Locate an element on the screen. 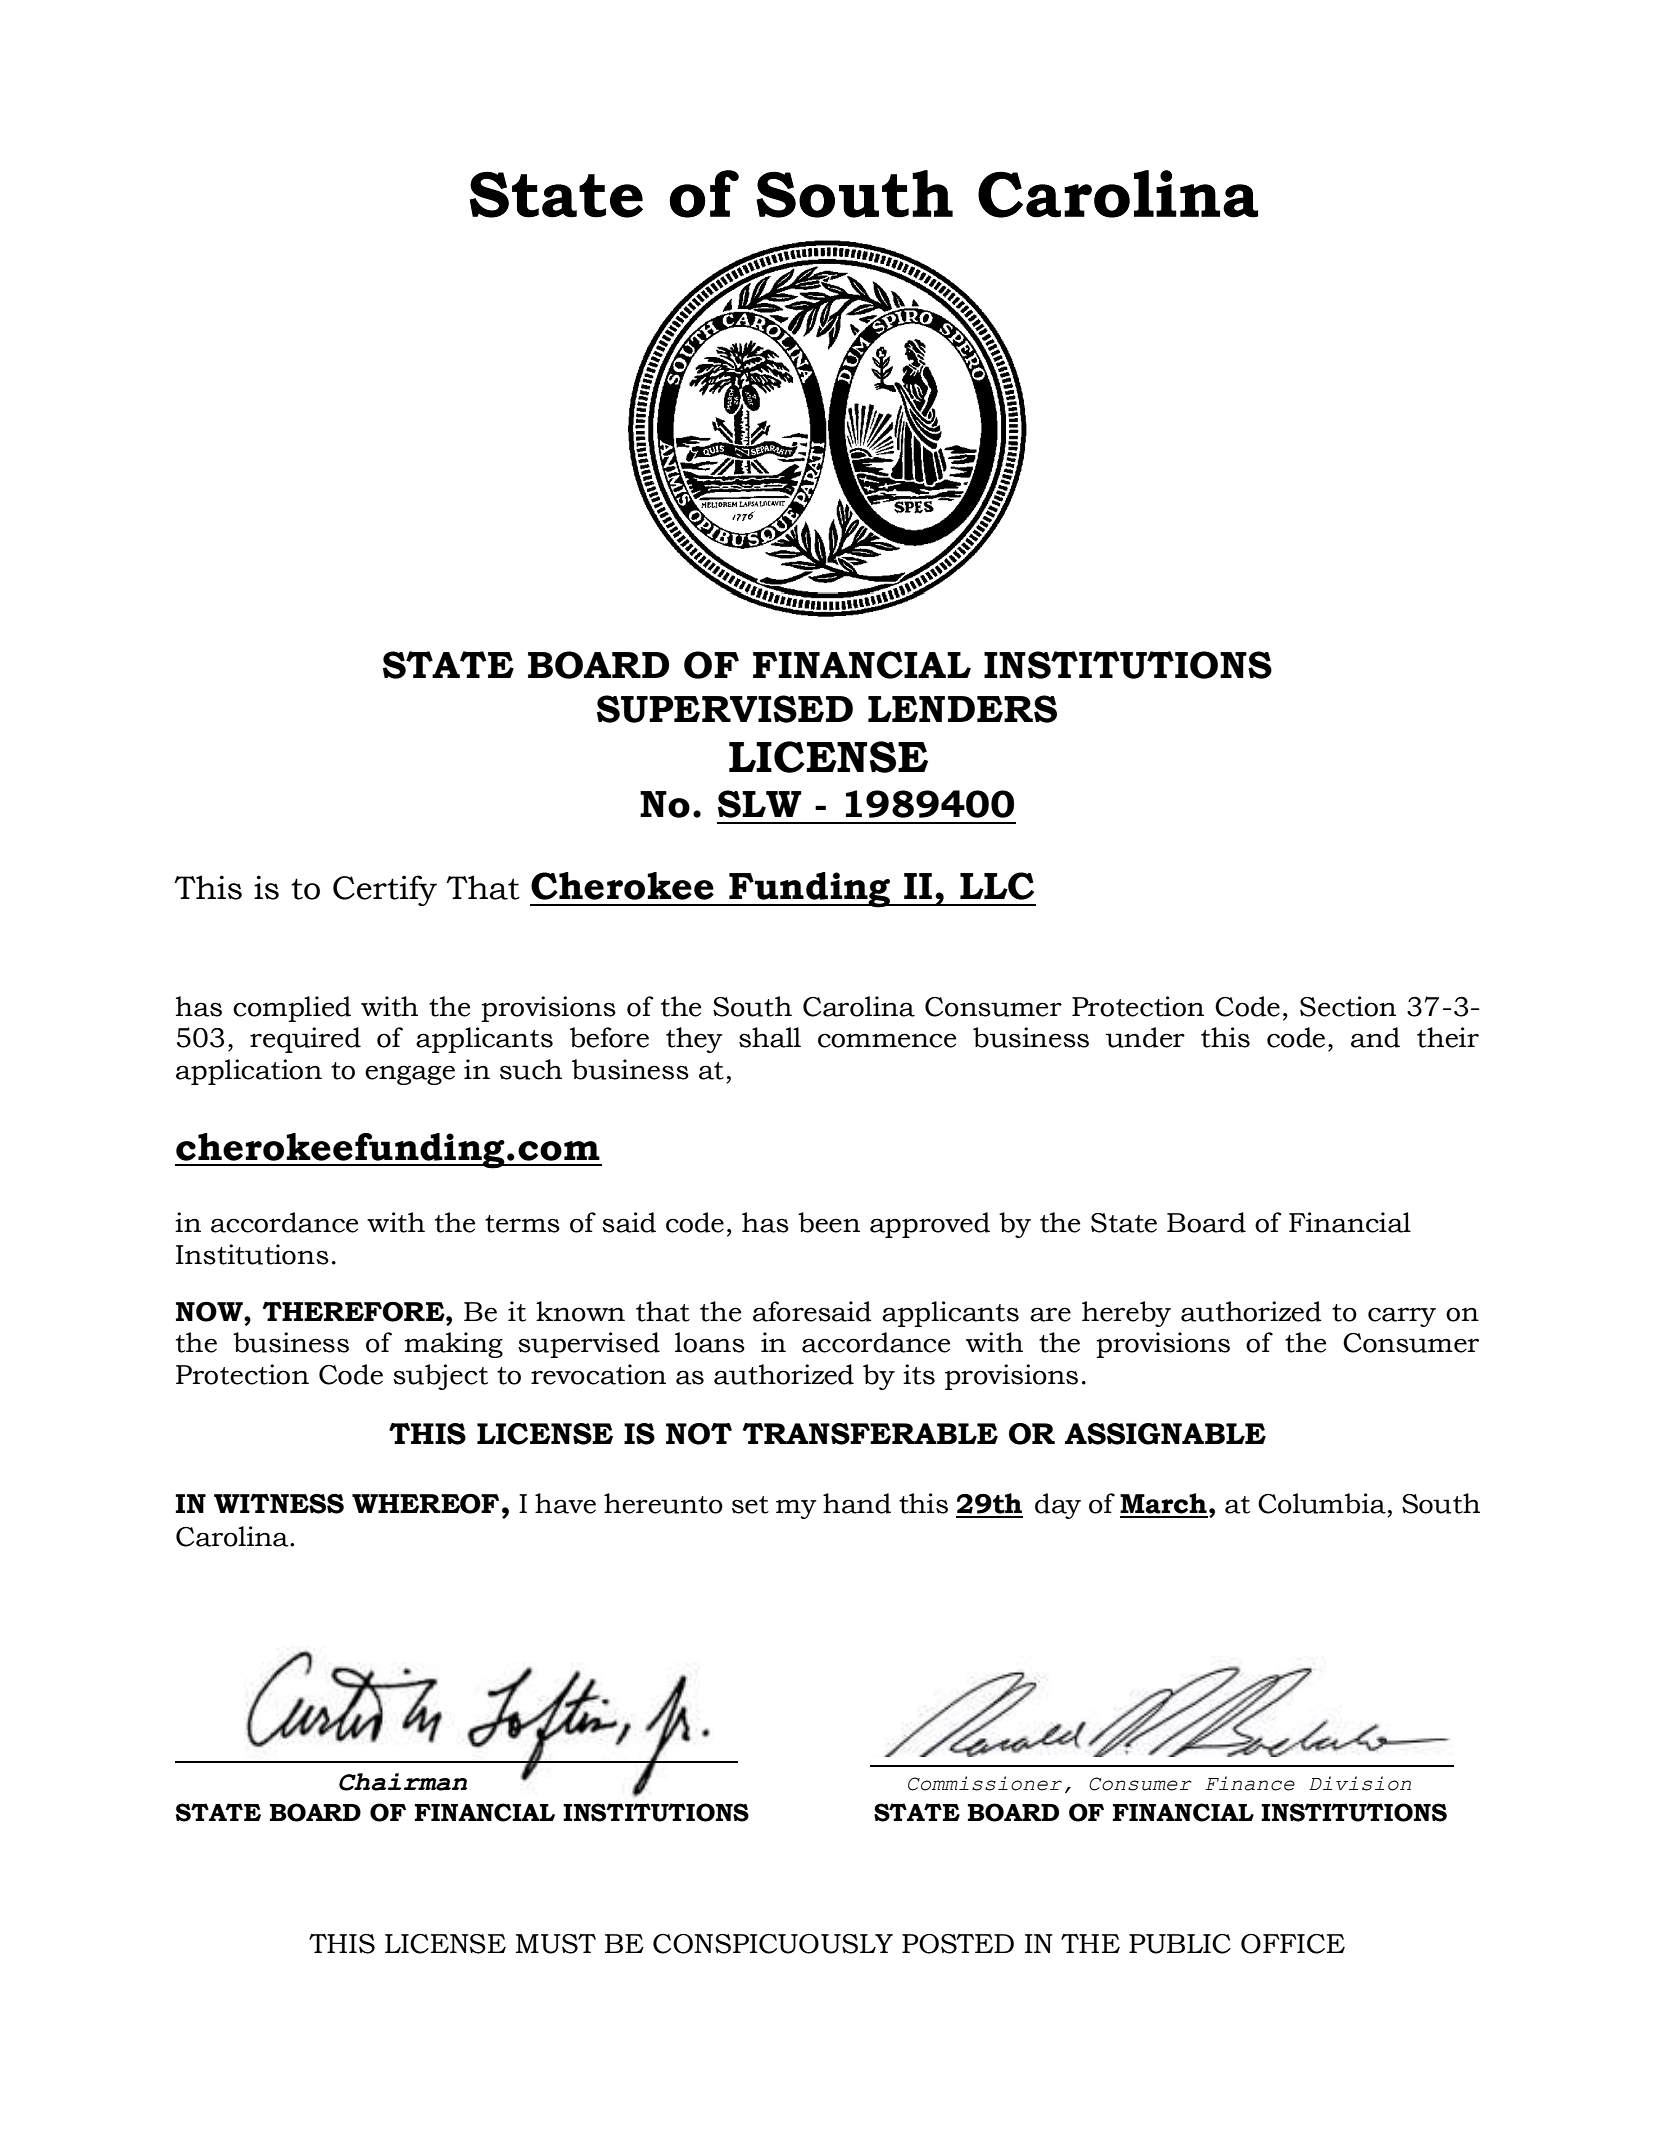 The height and width of the screenshot is (2141, 1655). Certify is located at coordinates (385, 890).
